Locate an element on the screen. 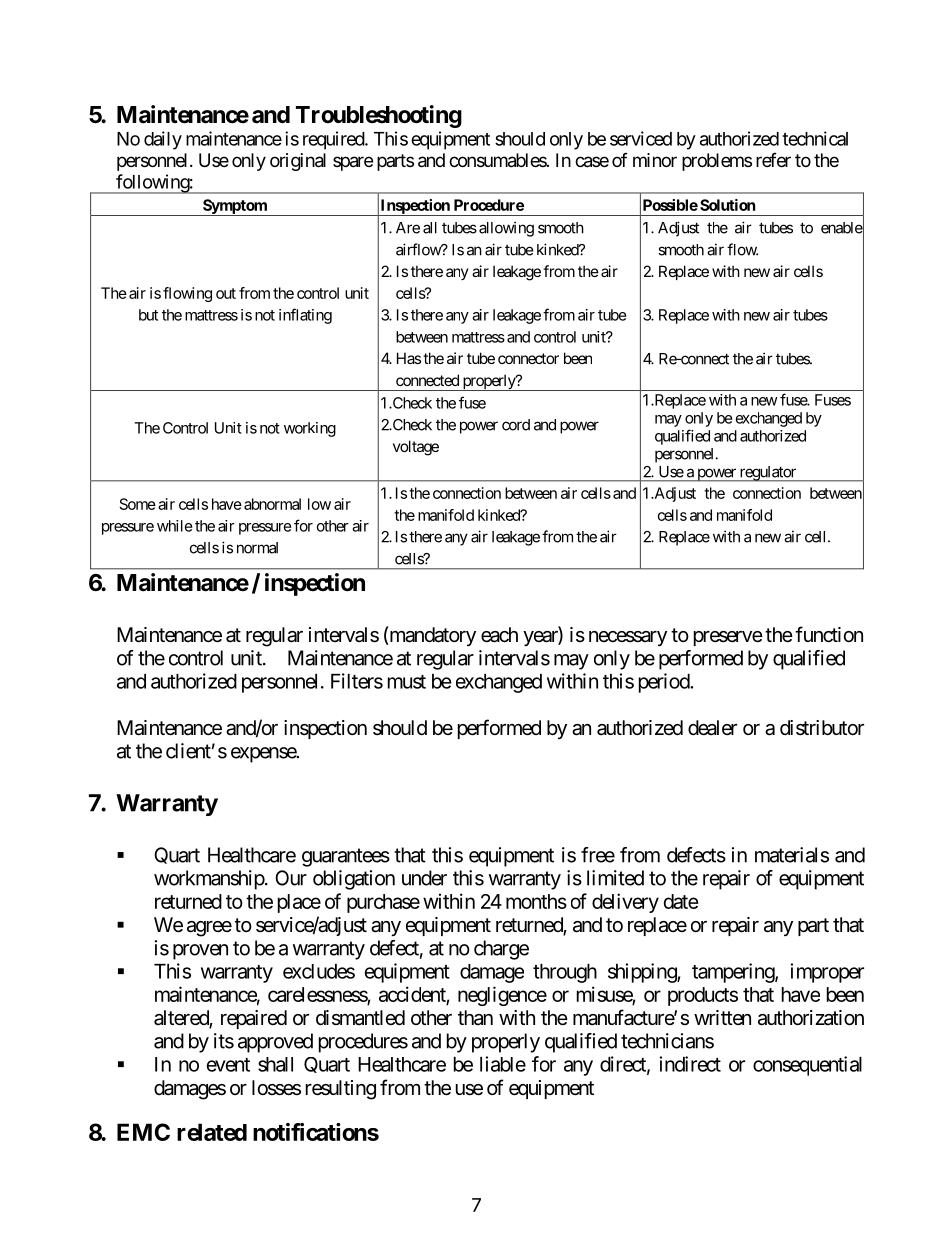  delivery is located at coordinates (625, 903).
